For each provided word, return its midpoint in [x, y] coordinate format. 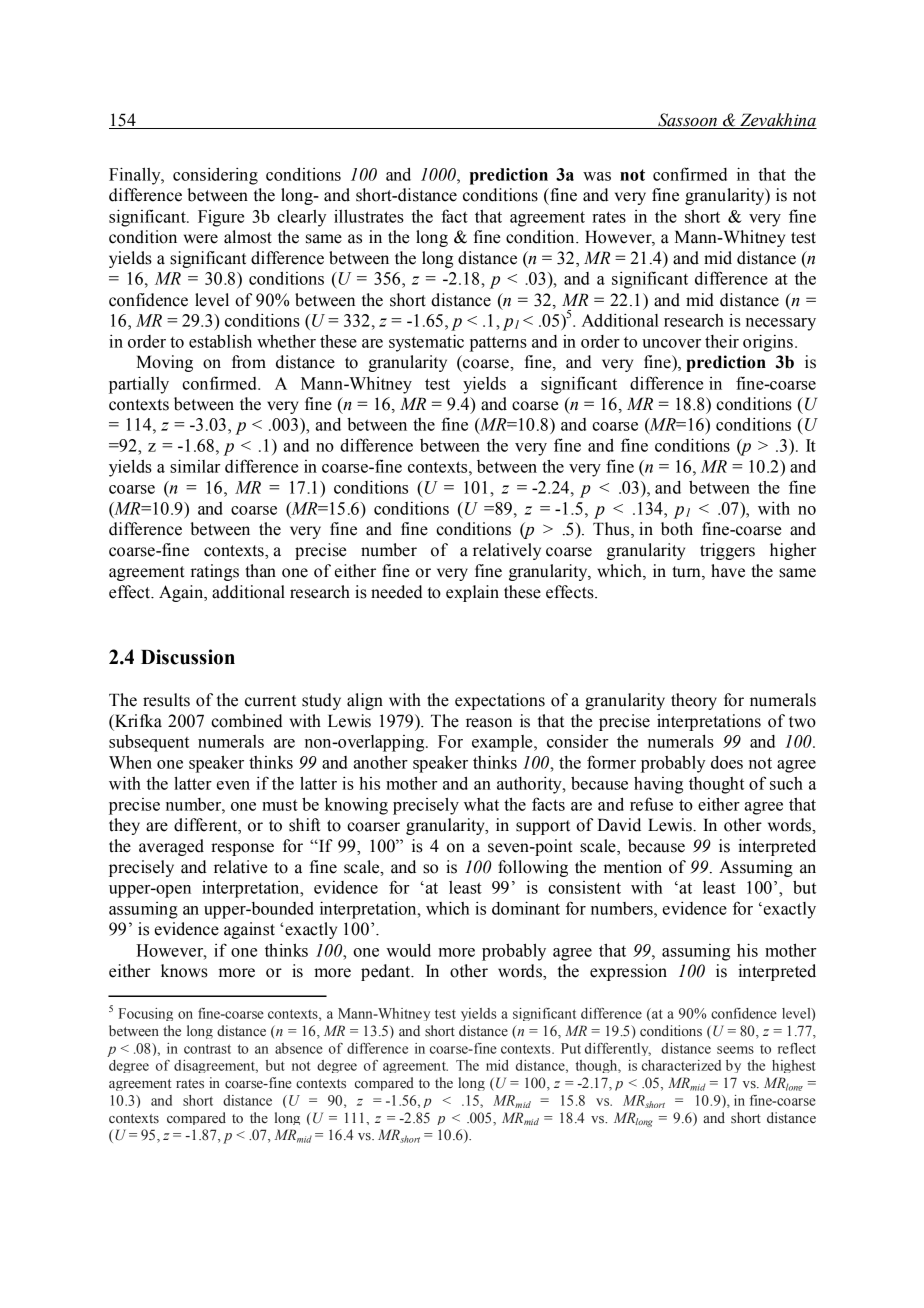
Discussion [188, 657]
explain [472, 593]
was [597, 176]
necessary [781, 324]
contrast [207, 1049]
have [728, 571]
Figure [221, 218]
